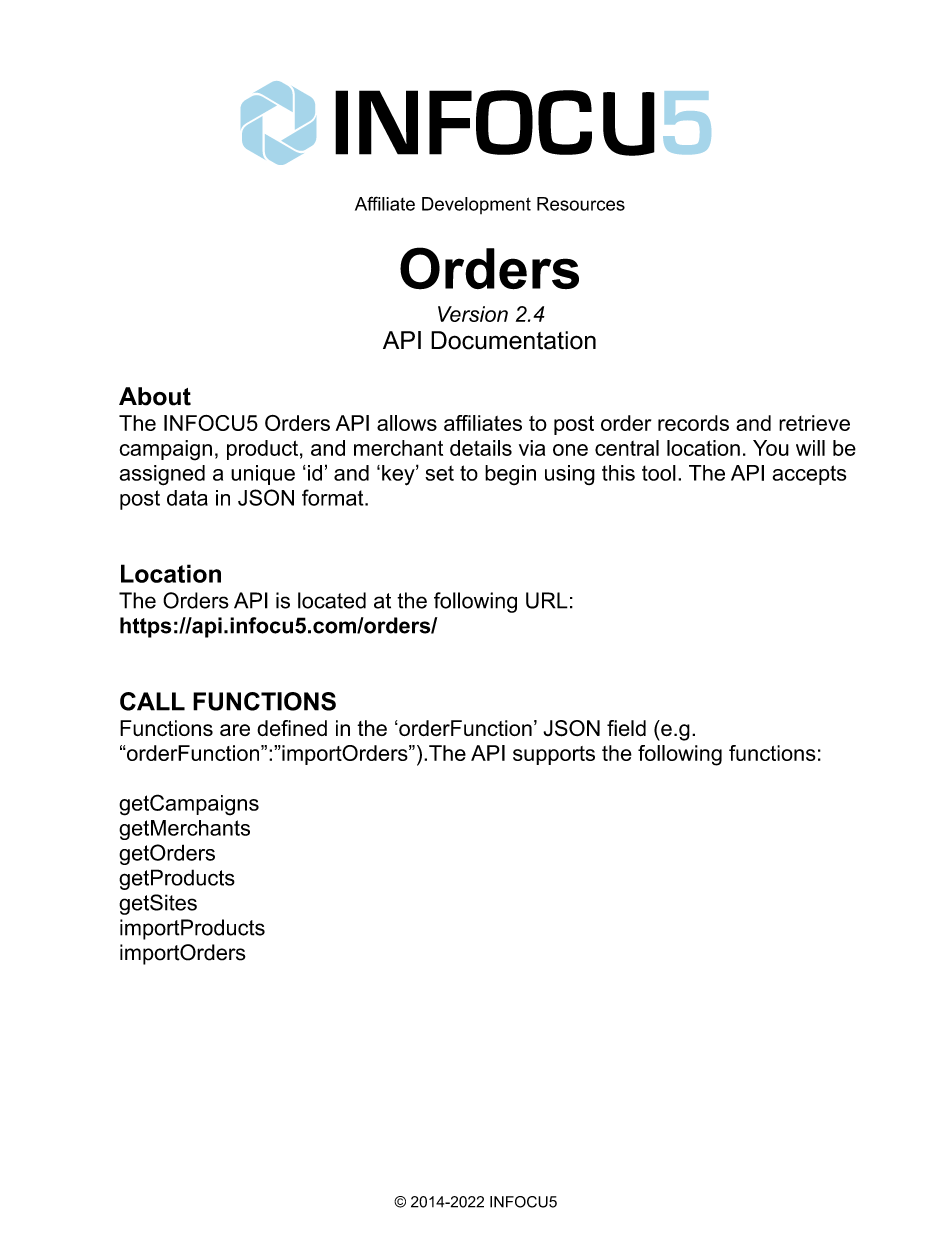 This image has width=952, height=1233. I want to click on records, so click(693, 423).
